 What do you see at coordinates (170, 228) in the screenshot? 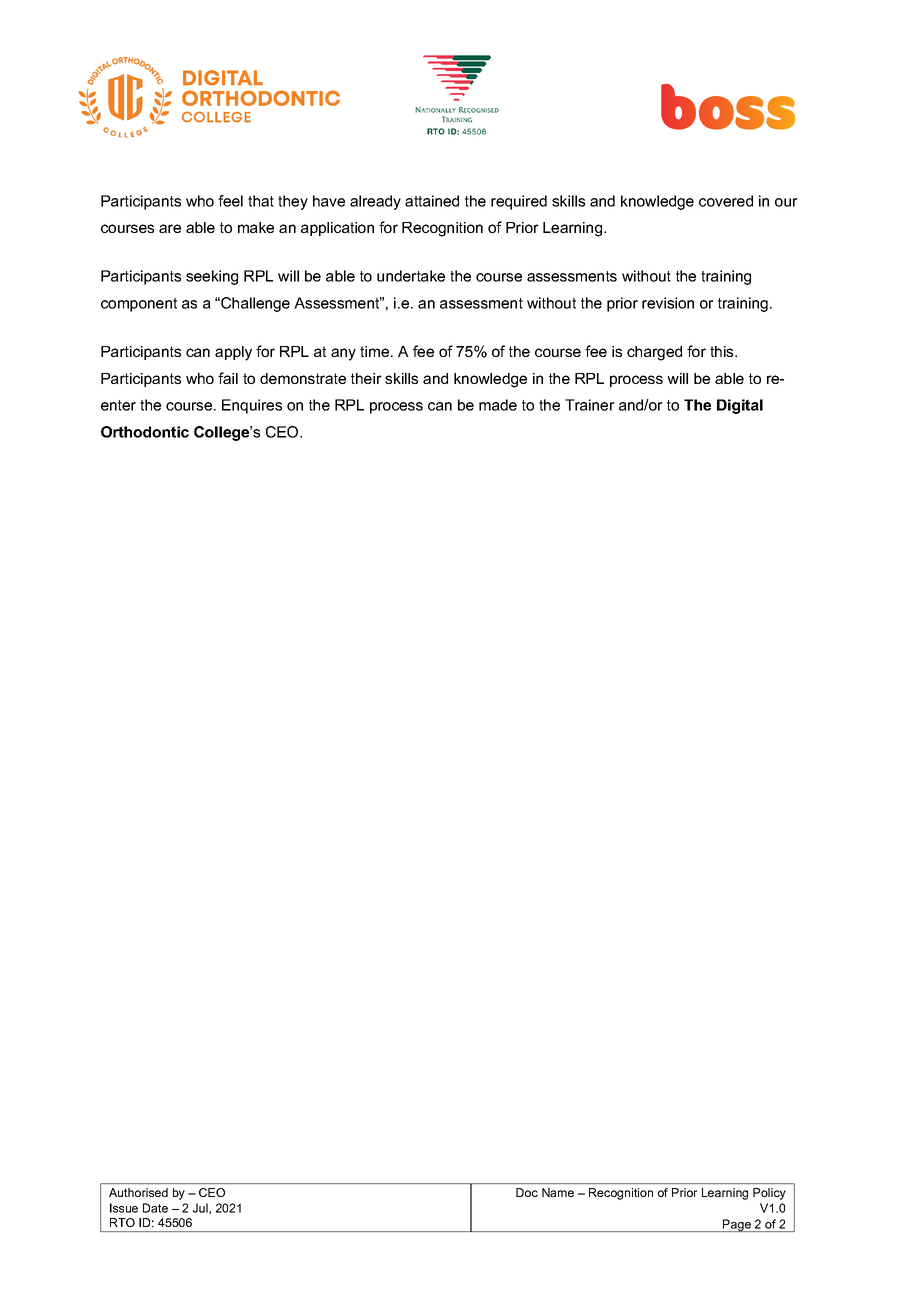
I see `are` at bounding box center [170, 228].
